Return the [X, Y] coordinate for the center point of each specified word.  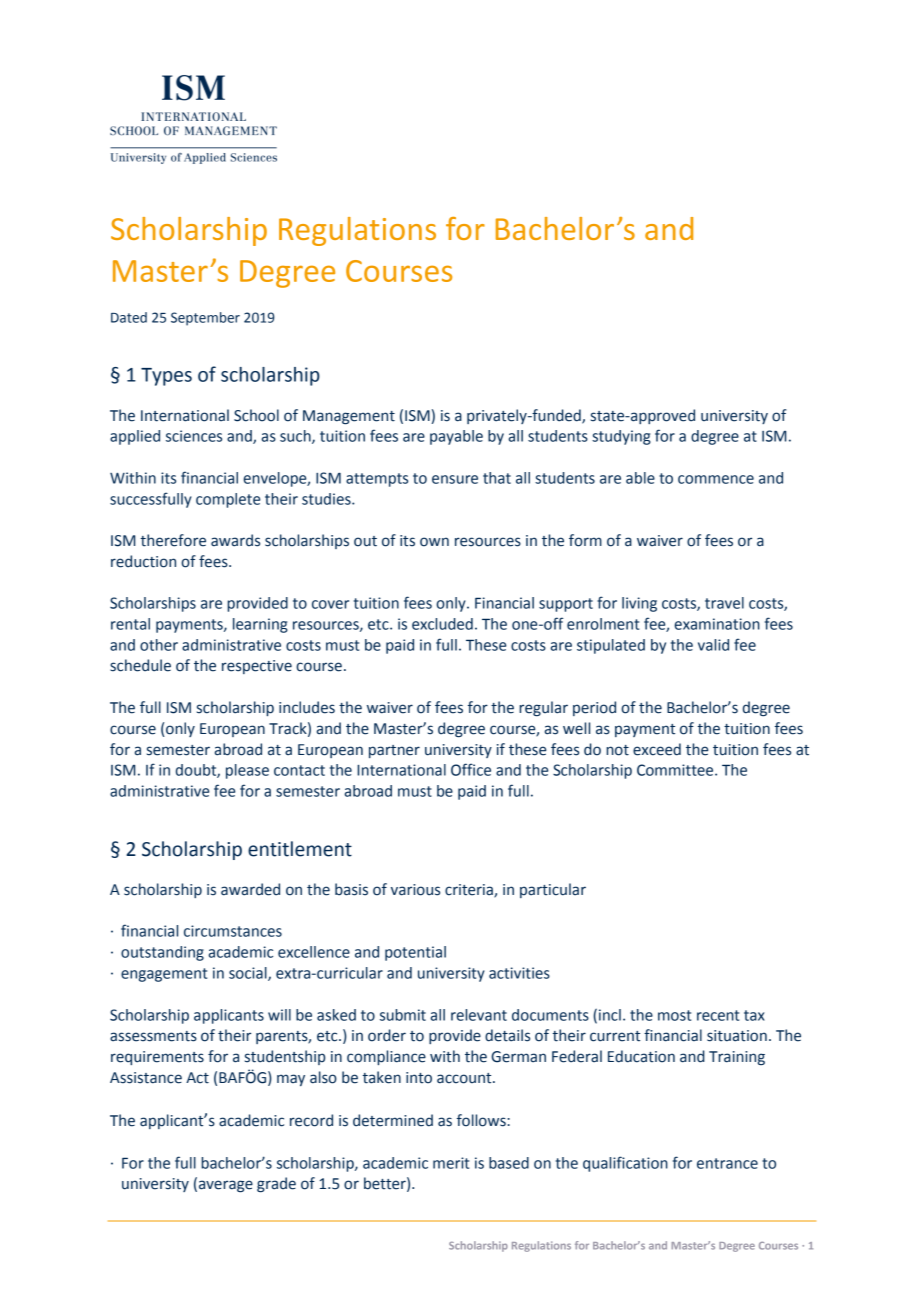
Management [349, 417]
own [434, 542]
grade [276, 1185]
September [205, 319]
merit [451, 1163]
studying [621, 437]
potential [415, 953]
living [639, 604]
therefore [173, 540]
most [674, 1015]
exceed [657, 749]
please [247, 771]
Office [471, 769]
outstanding [162, 953]
